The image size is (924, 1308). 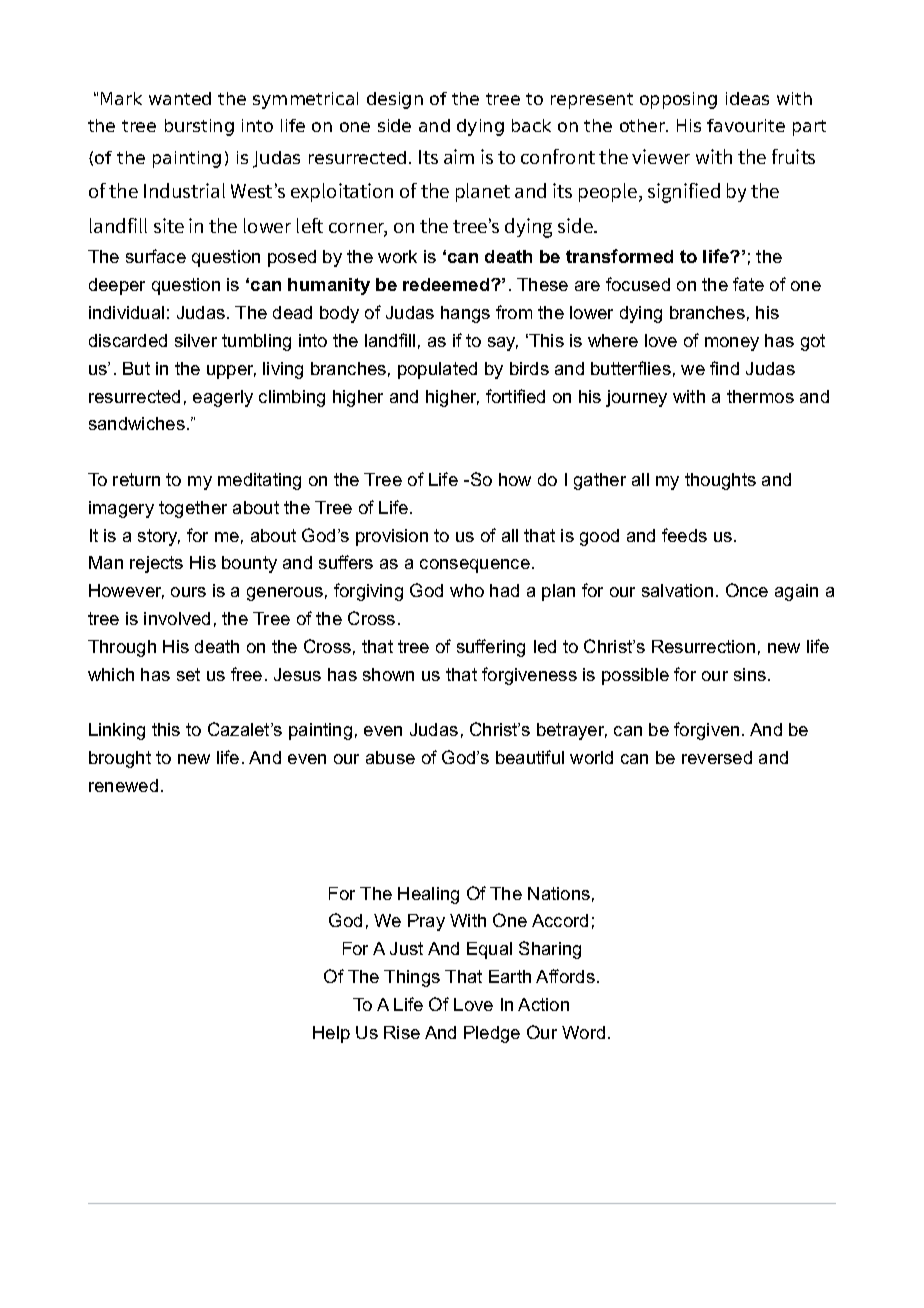 What do you see at coordinates (492, 1034) in the screenshot?
I see `Pledge` at bounding box center [492, 1034].
